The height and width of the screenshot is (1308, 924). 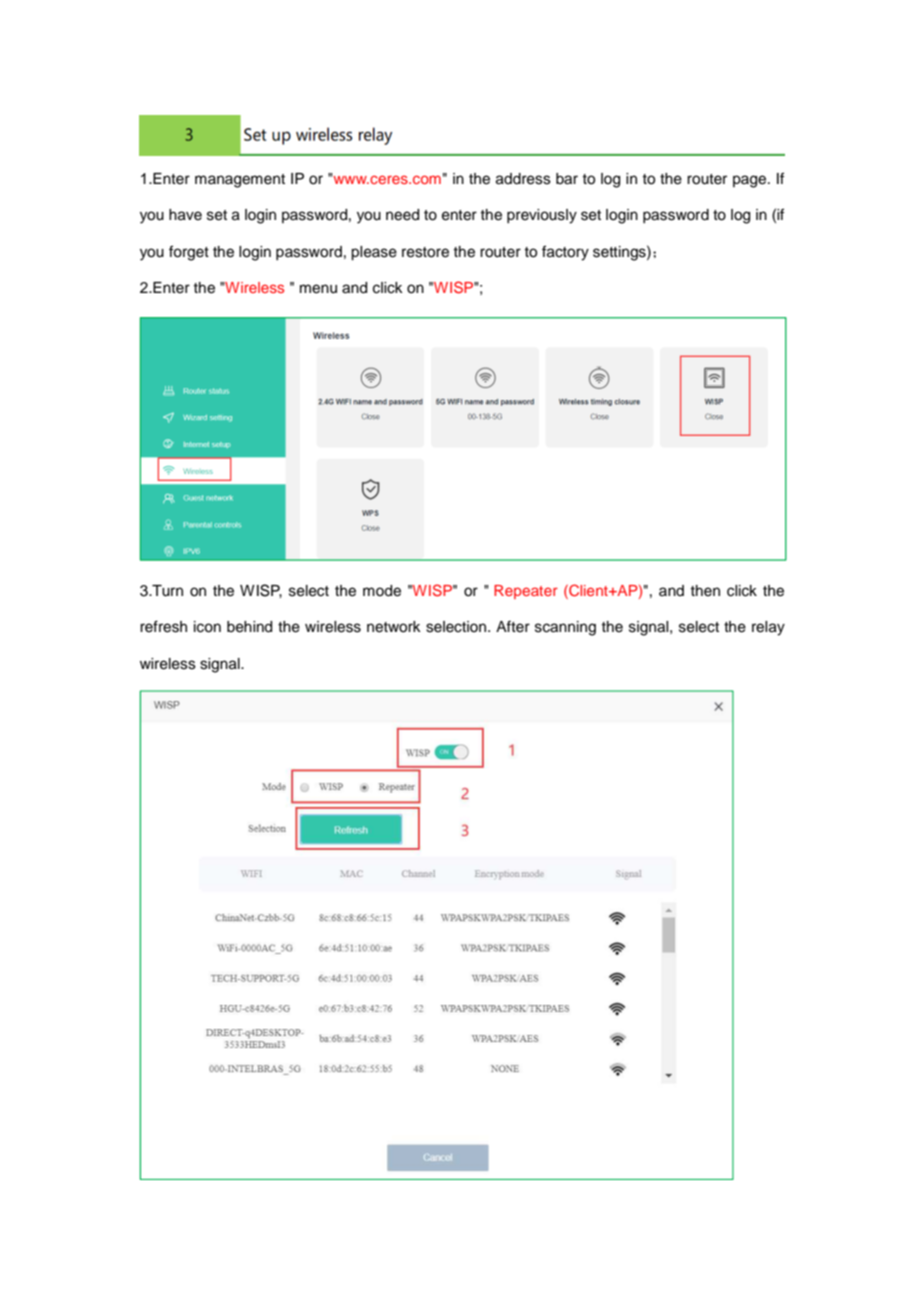 I want to click on page, so click(x=751, y=181).
